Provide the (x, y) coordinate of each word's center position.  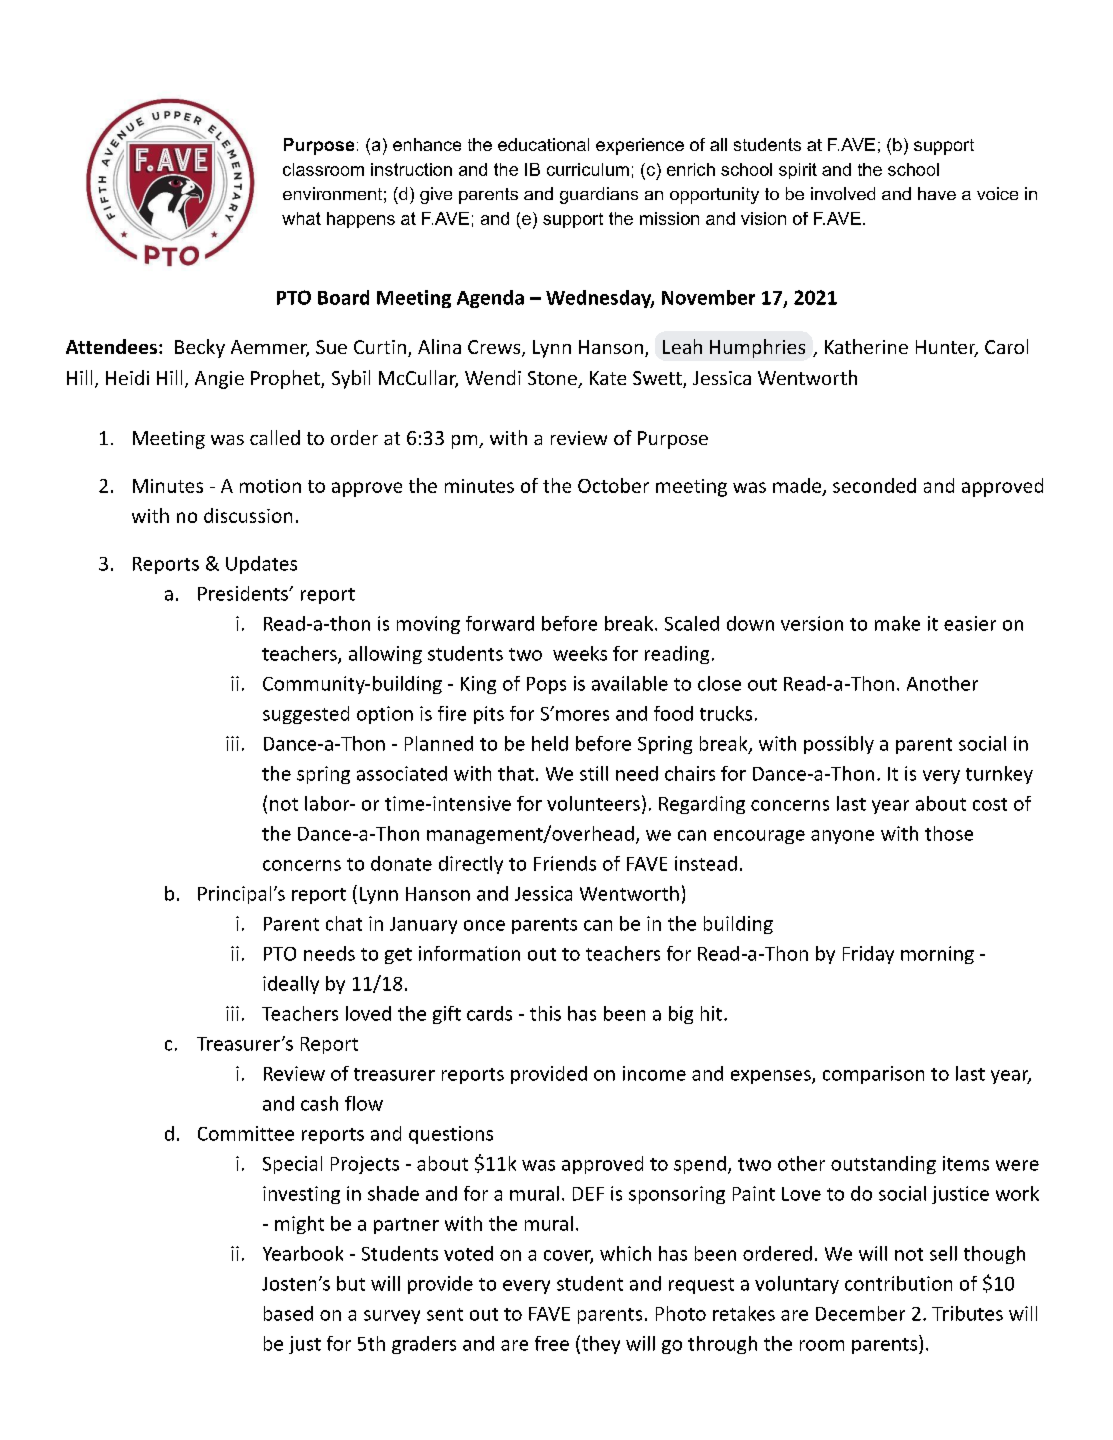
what (301, 218)
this (545, 1013)
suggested (306, 715)
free (552, 1343)
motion (270, 486)
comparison (873, 1075)
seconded (874, 485)
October (613, 485)
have (937, 193)
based (288, 1313)
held (550, 743)
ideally (291, 985)
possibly (839, 745)
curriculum (588, 169)
